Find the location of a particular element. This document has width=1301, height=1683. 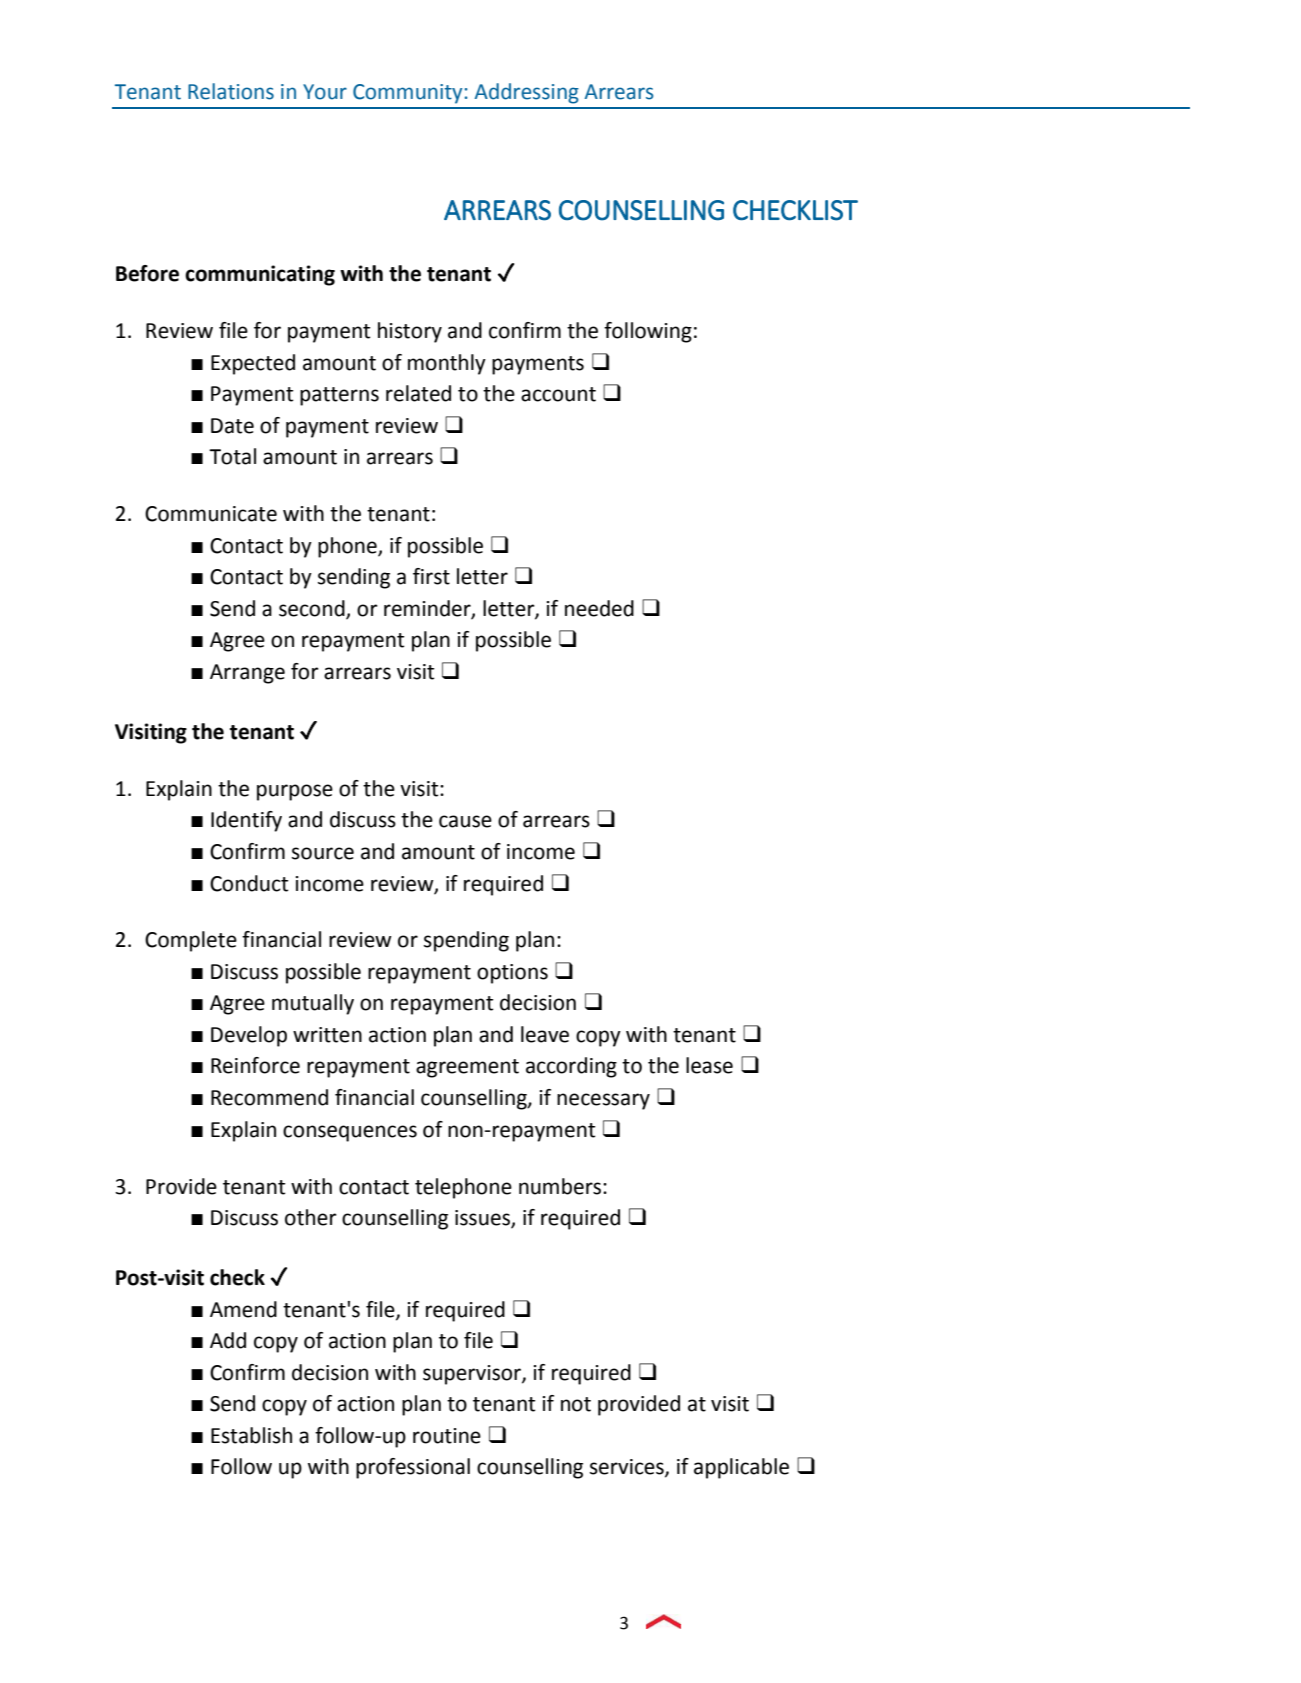

cause is located at coordinates (465, 821).
